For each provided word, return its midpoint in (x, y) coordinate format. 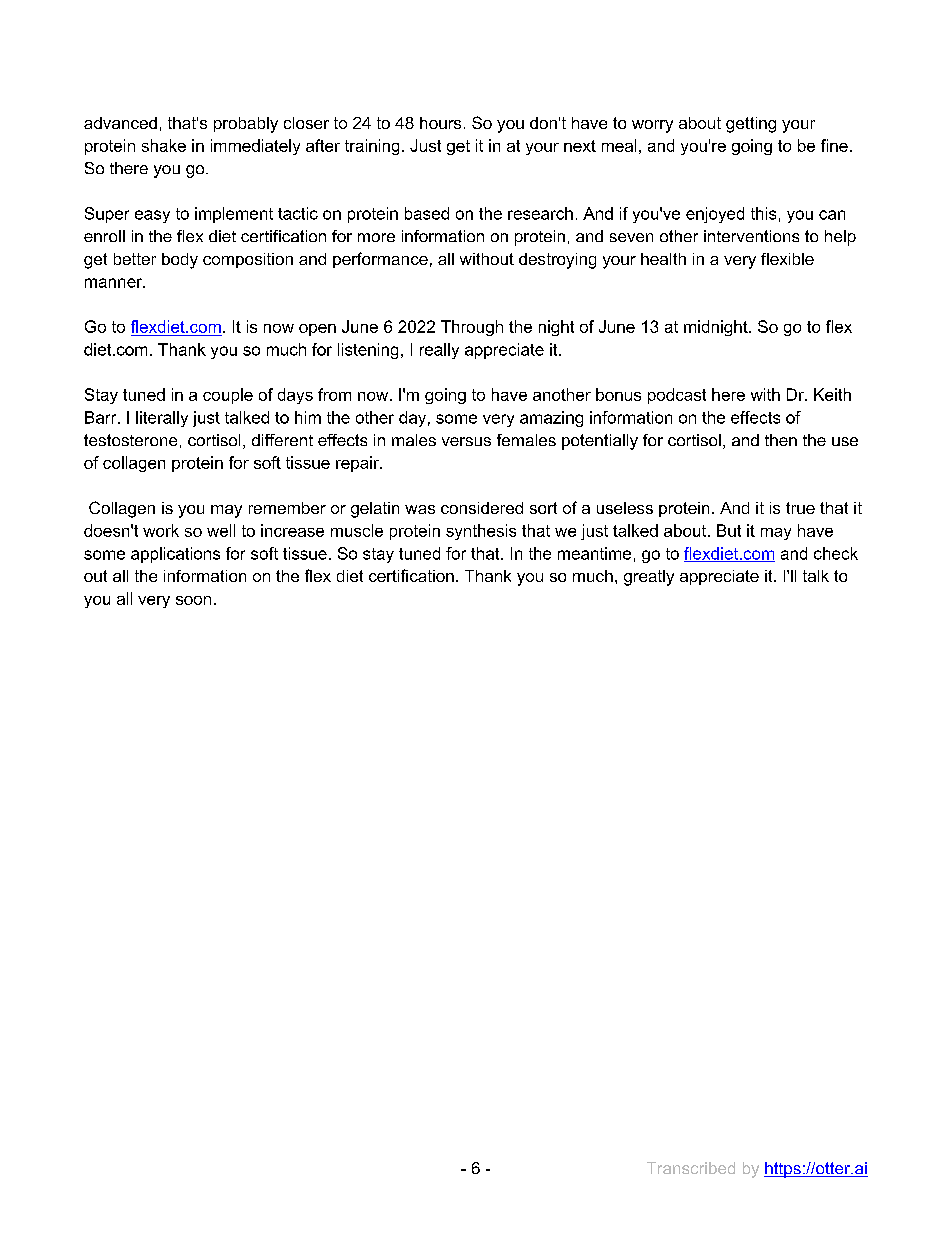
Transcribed (691, 1168)
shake (164, 145)
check (836, 553)
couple (228, 396)
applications (175, 555)
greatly (649, 578)
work (161, 530)
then (781, 440)
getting (751, 125)
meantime (594, 553)
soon (193, 600)
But (729, 530)
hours (440, 123)
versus (466, 441)
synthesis (481, 532)
